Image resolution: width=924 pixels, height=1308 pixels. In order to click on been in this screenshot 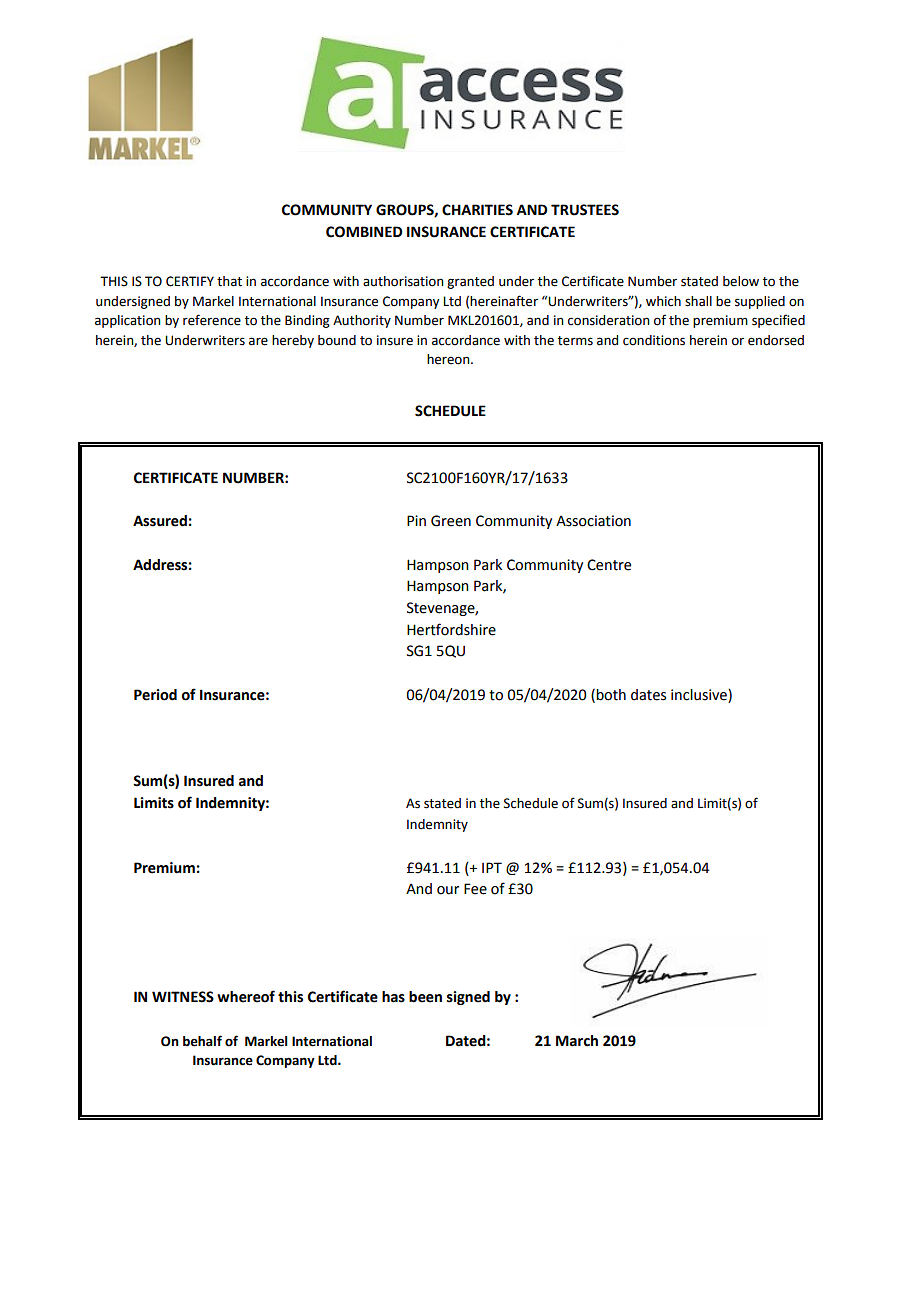, I will do `click(425, 997)`.
